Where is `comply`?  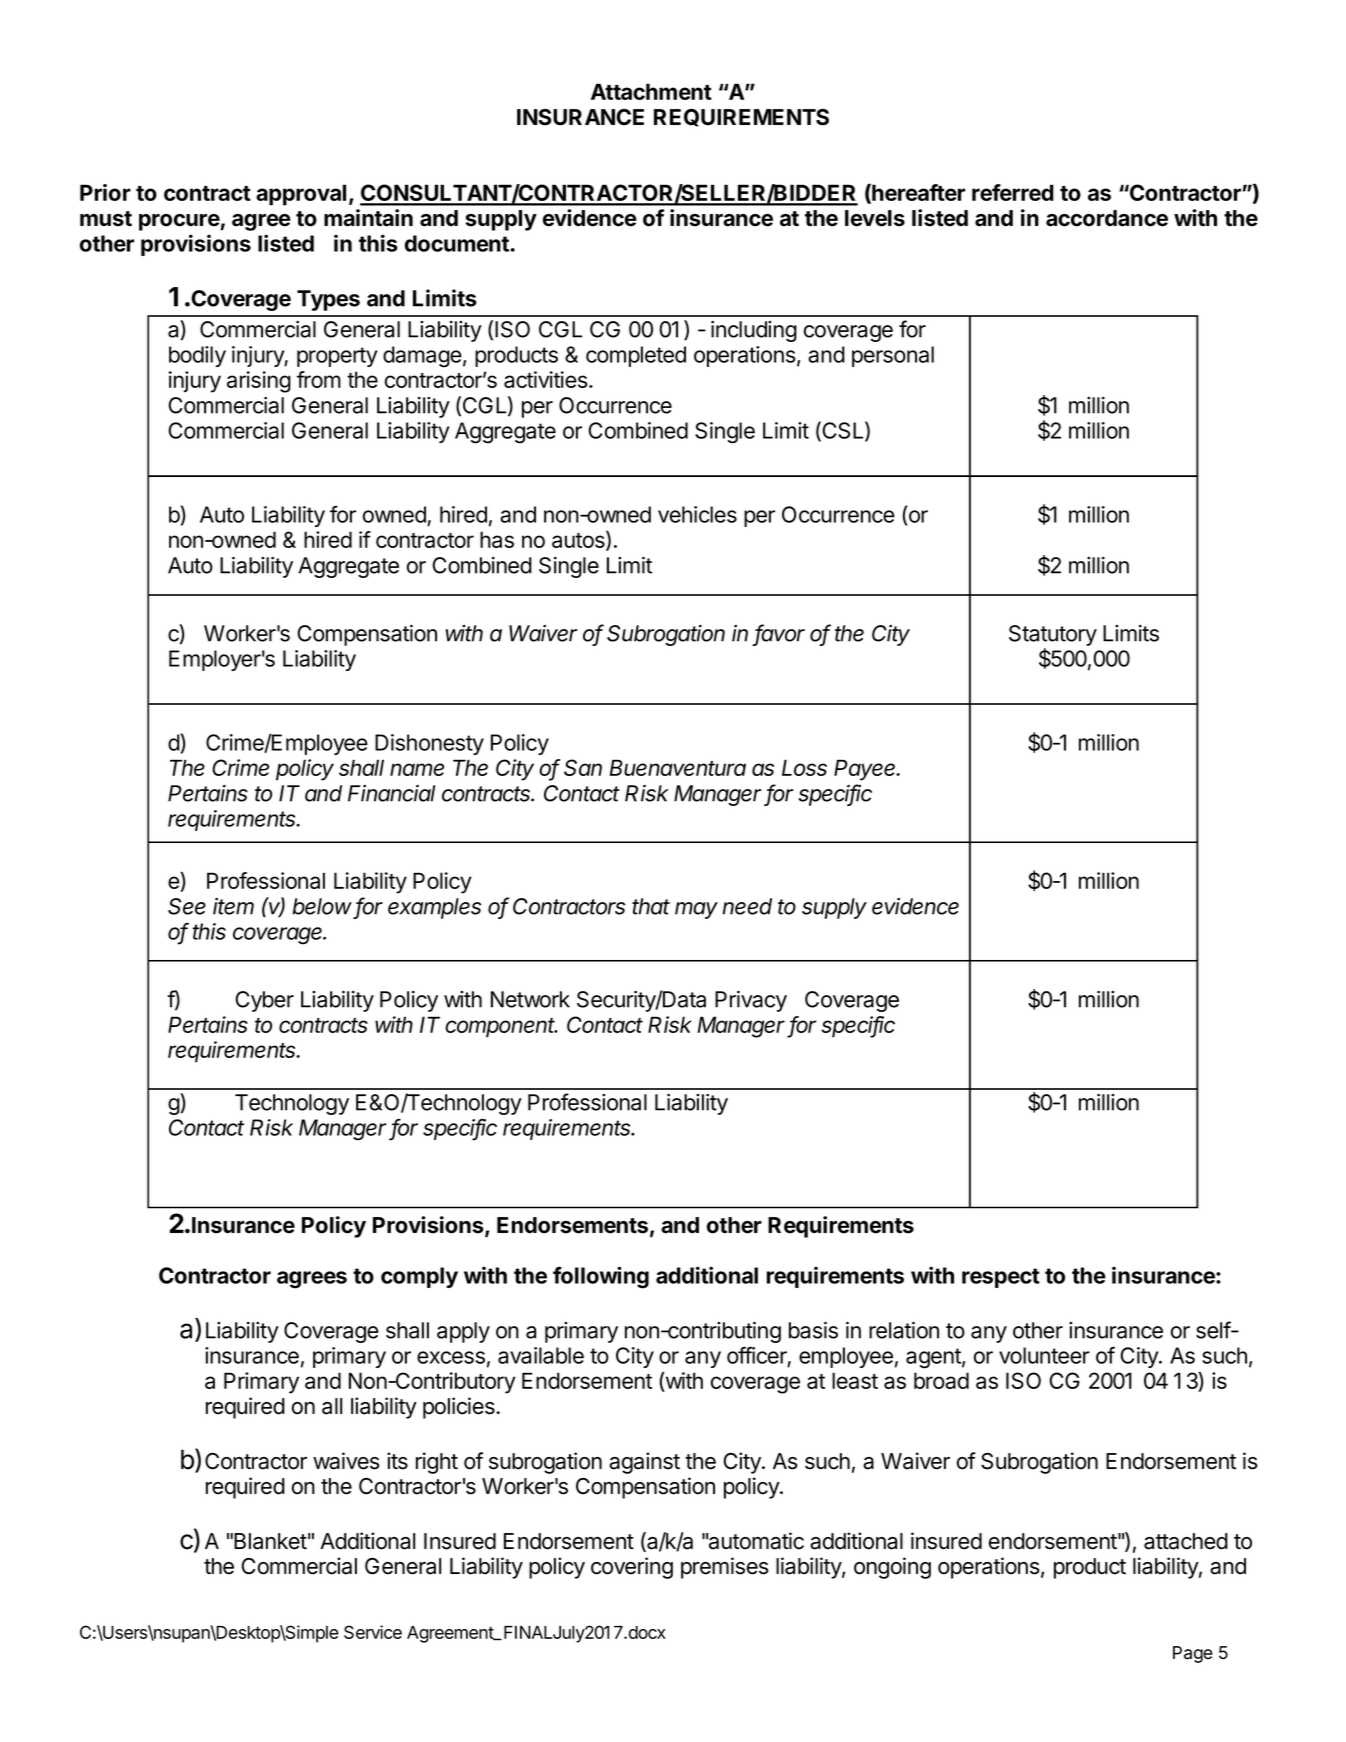 comply is located at coordinates (419, 1277).
